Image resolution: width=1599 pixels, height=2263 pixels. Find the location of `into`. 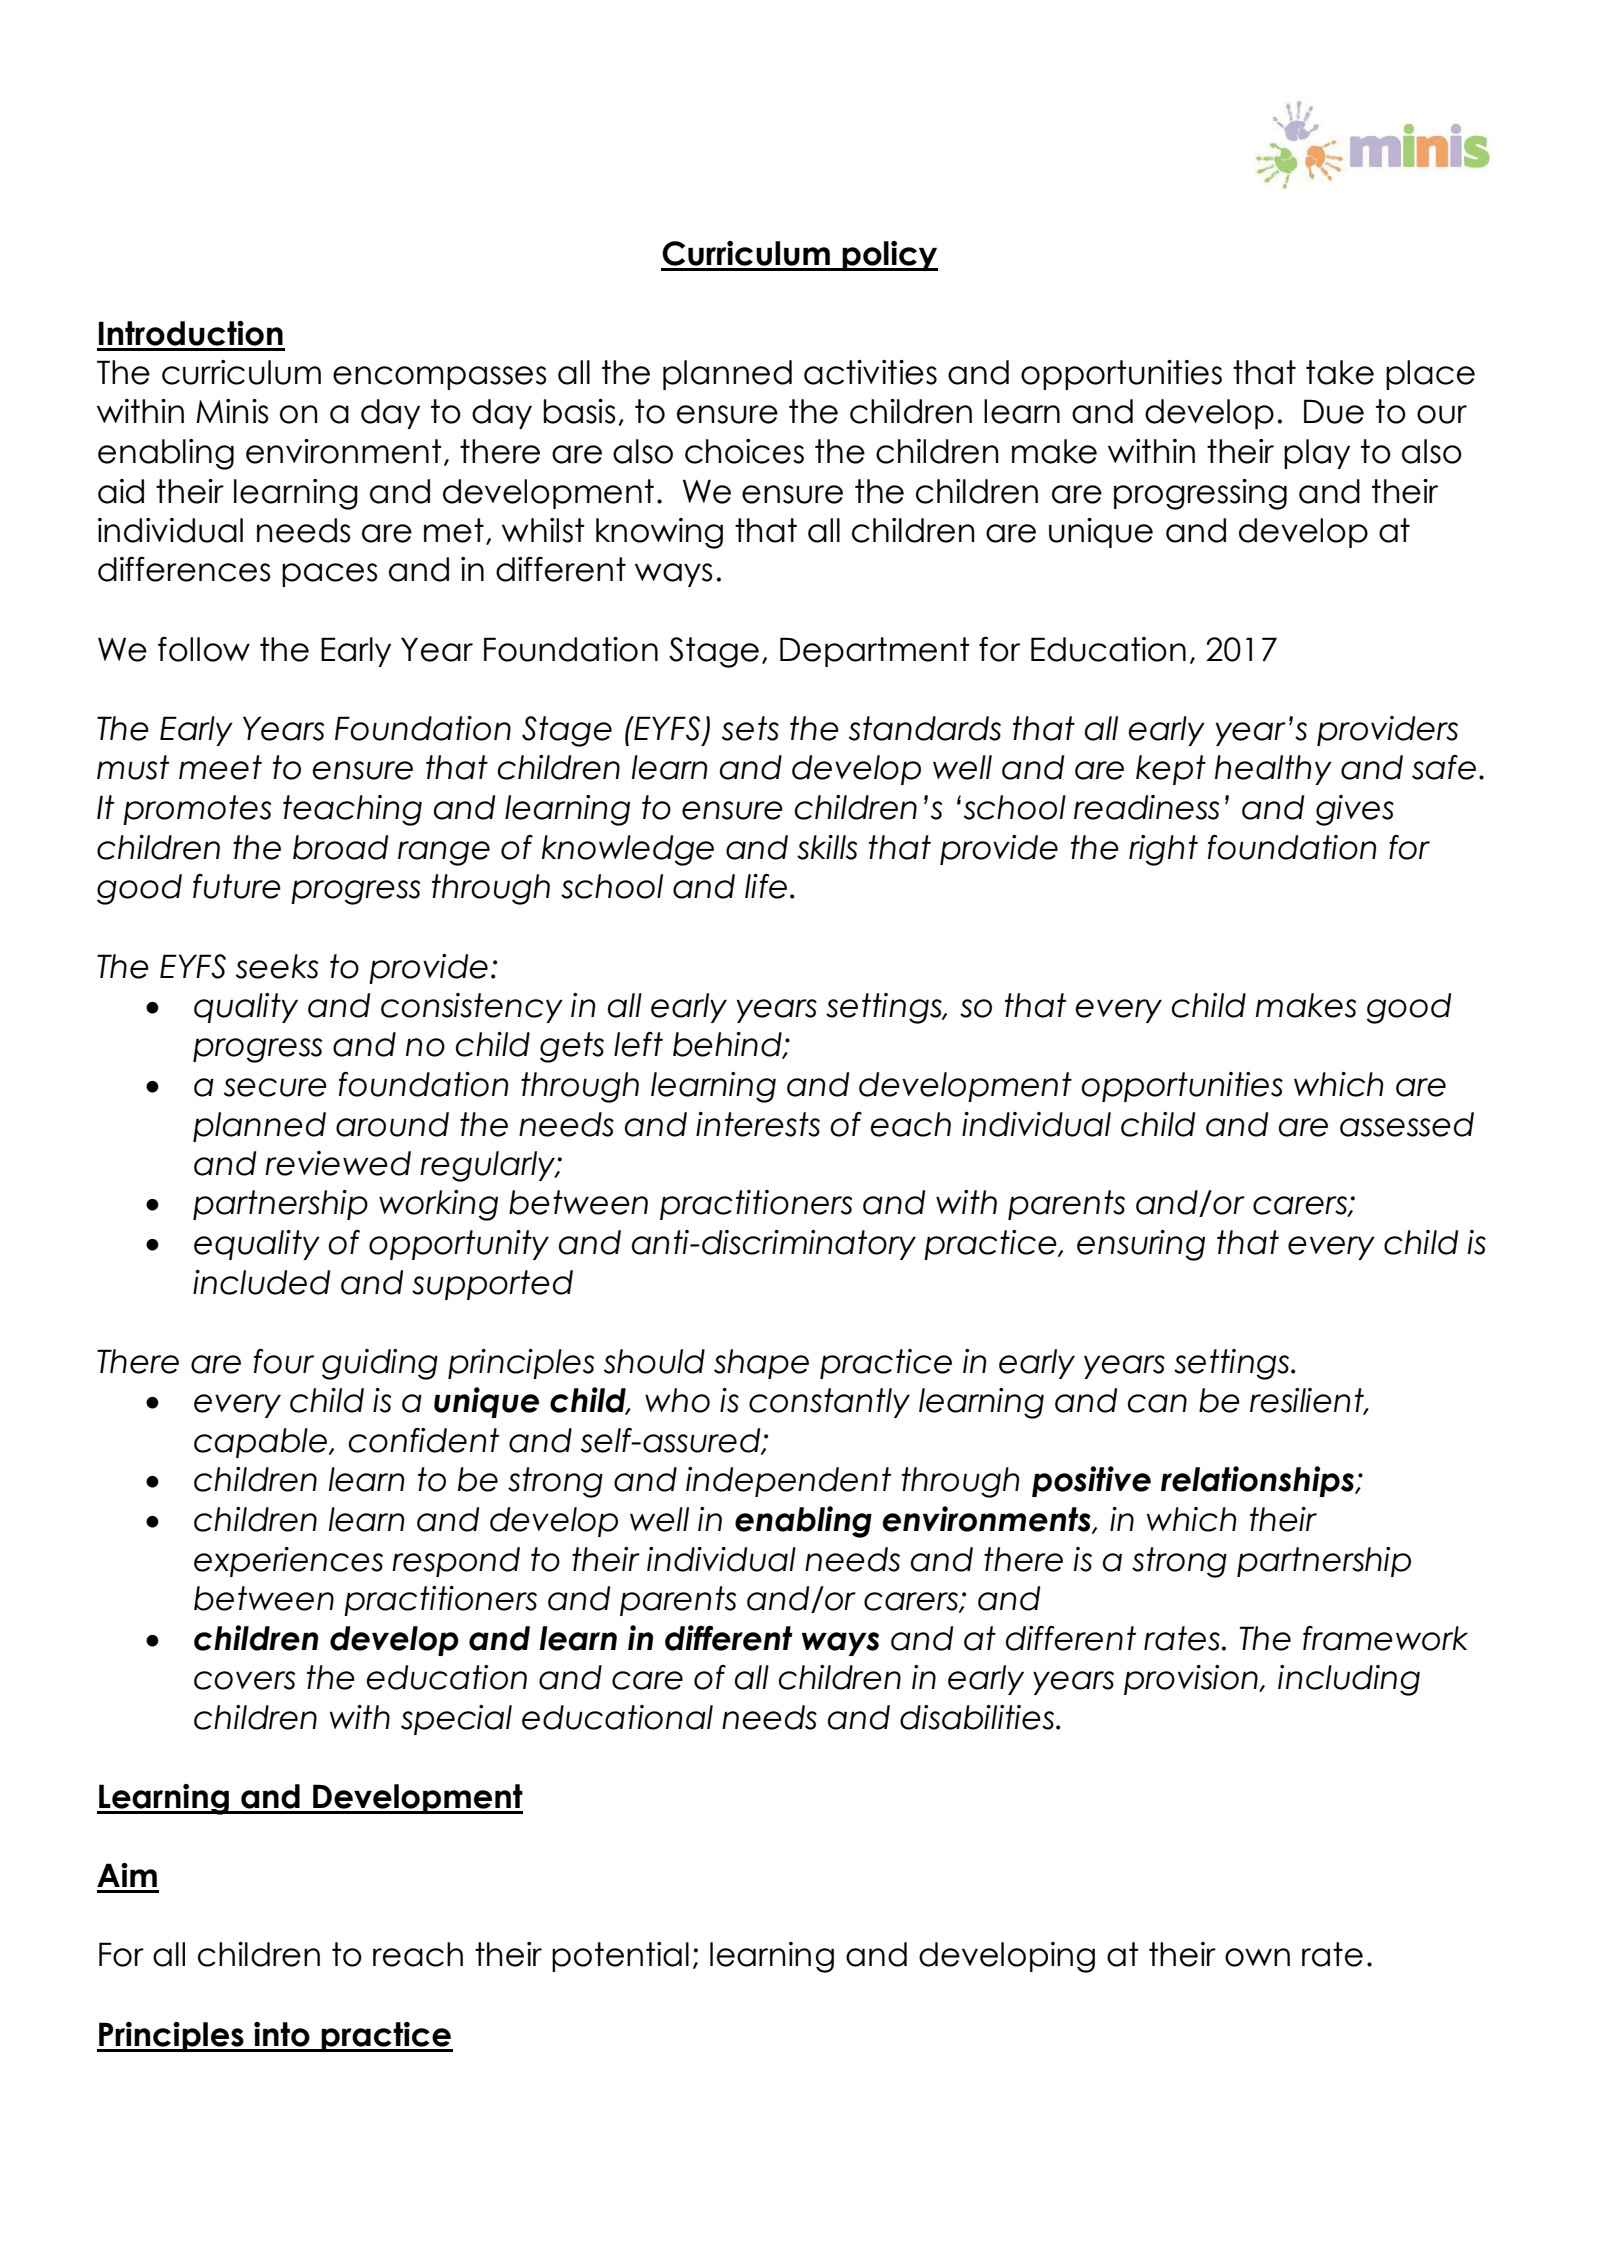

into is located at coordinates (282, 2034).
